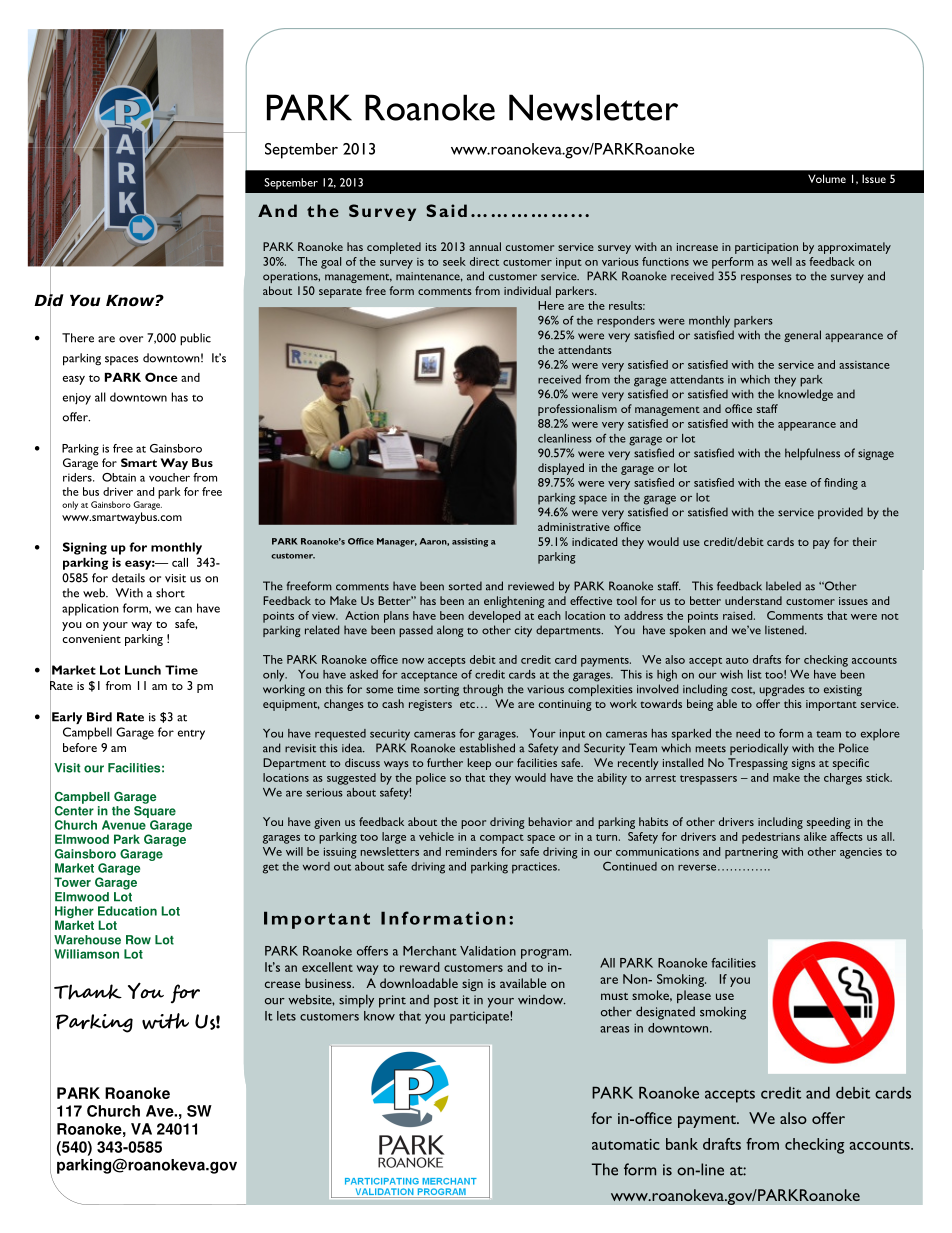 This document has height=1233, width=952. I want to click on voucher, so click(169, 477).
